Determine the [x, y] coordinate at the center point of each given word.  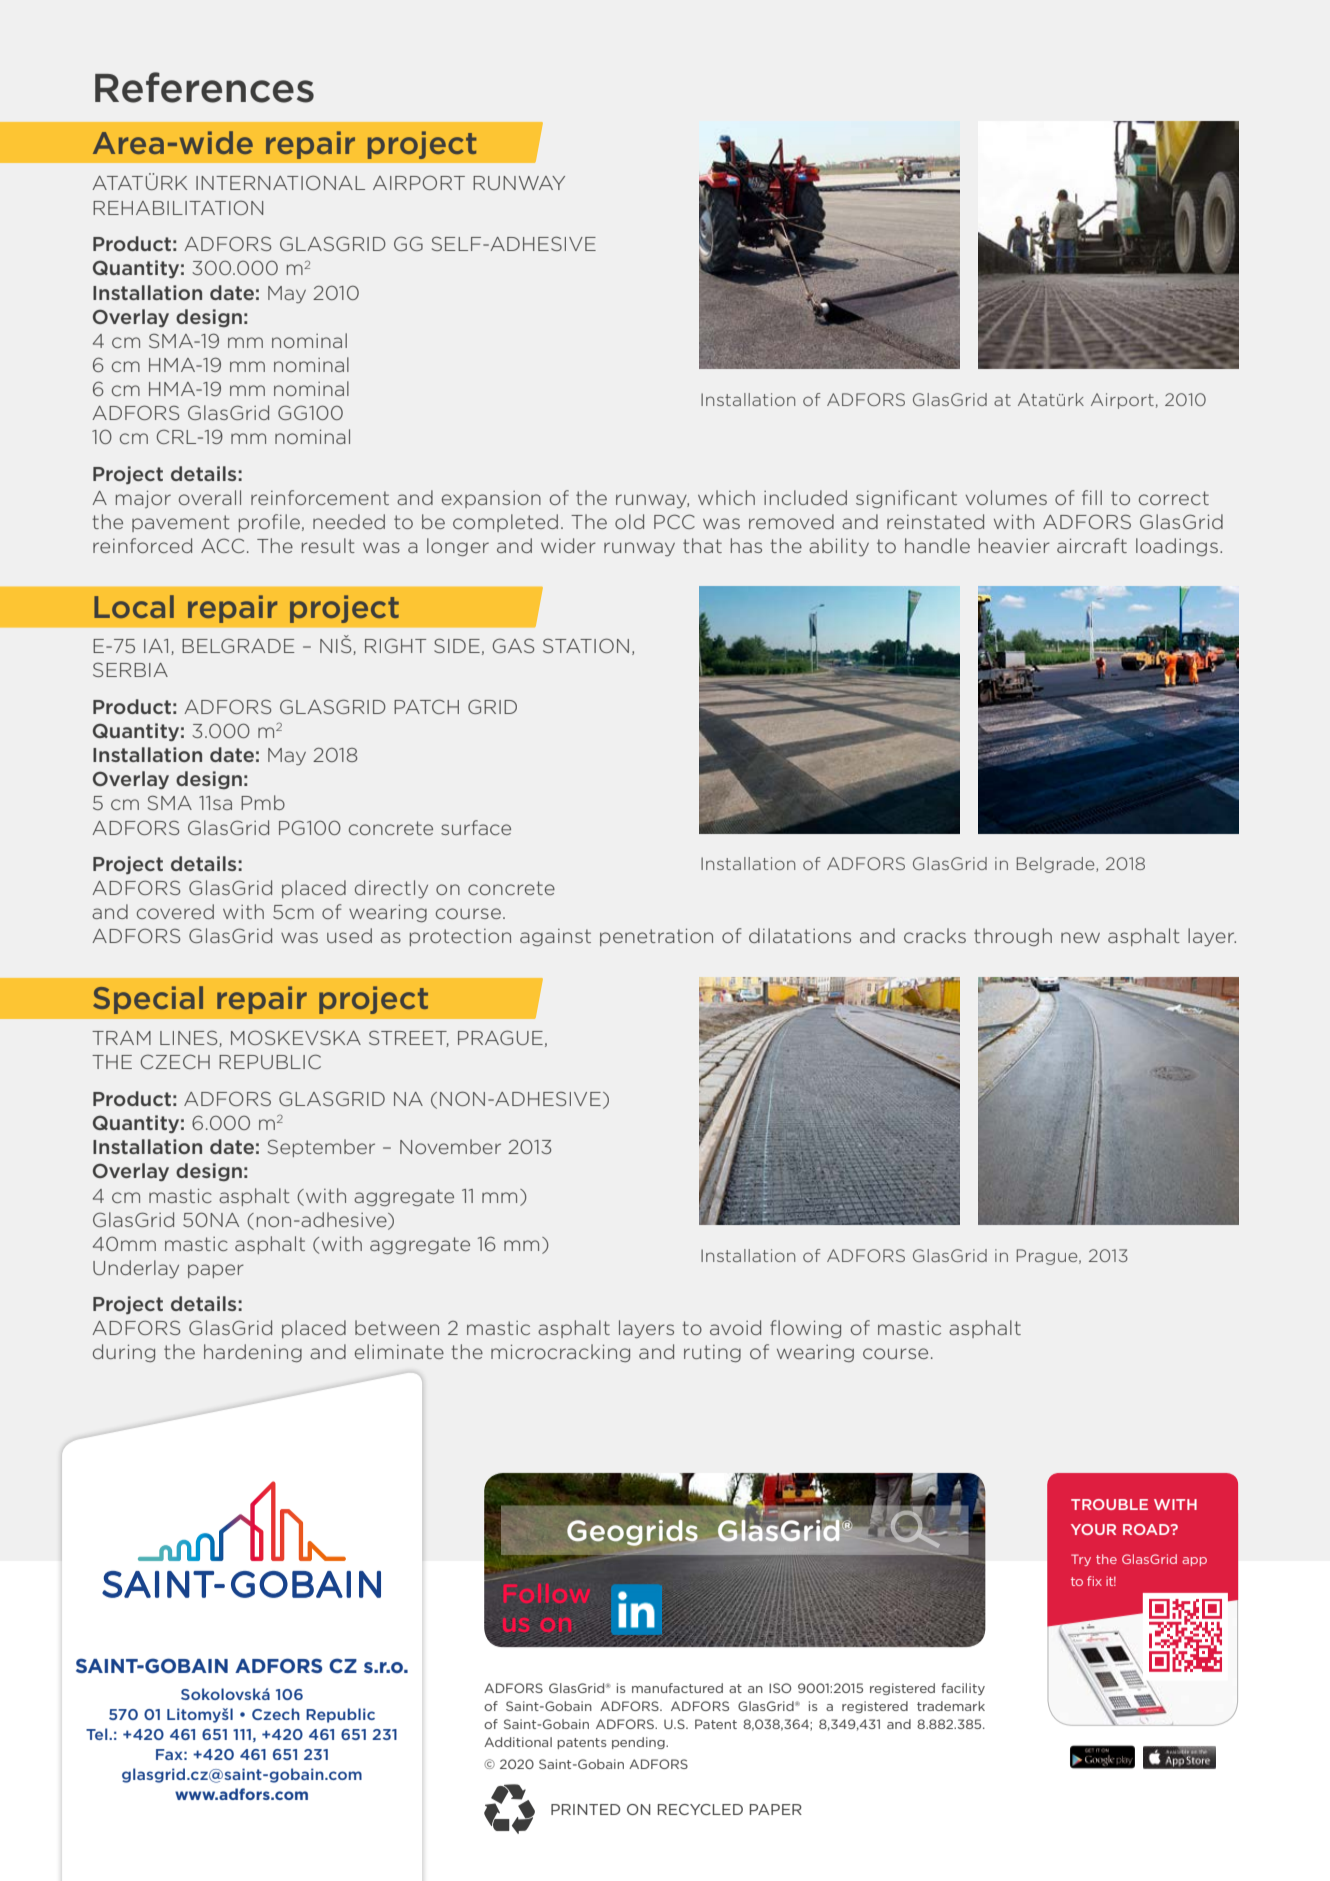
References [204, 87]
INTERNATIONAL [280, 182]
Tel [98, 1734]
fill [1092, 497]
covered [175, 911]
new [1080, 937]
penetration [656, 937]
